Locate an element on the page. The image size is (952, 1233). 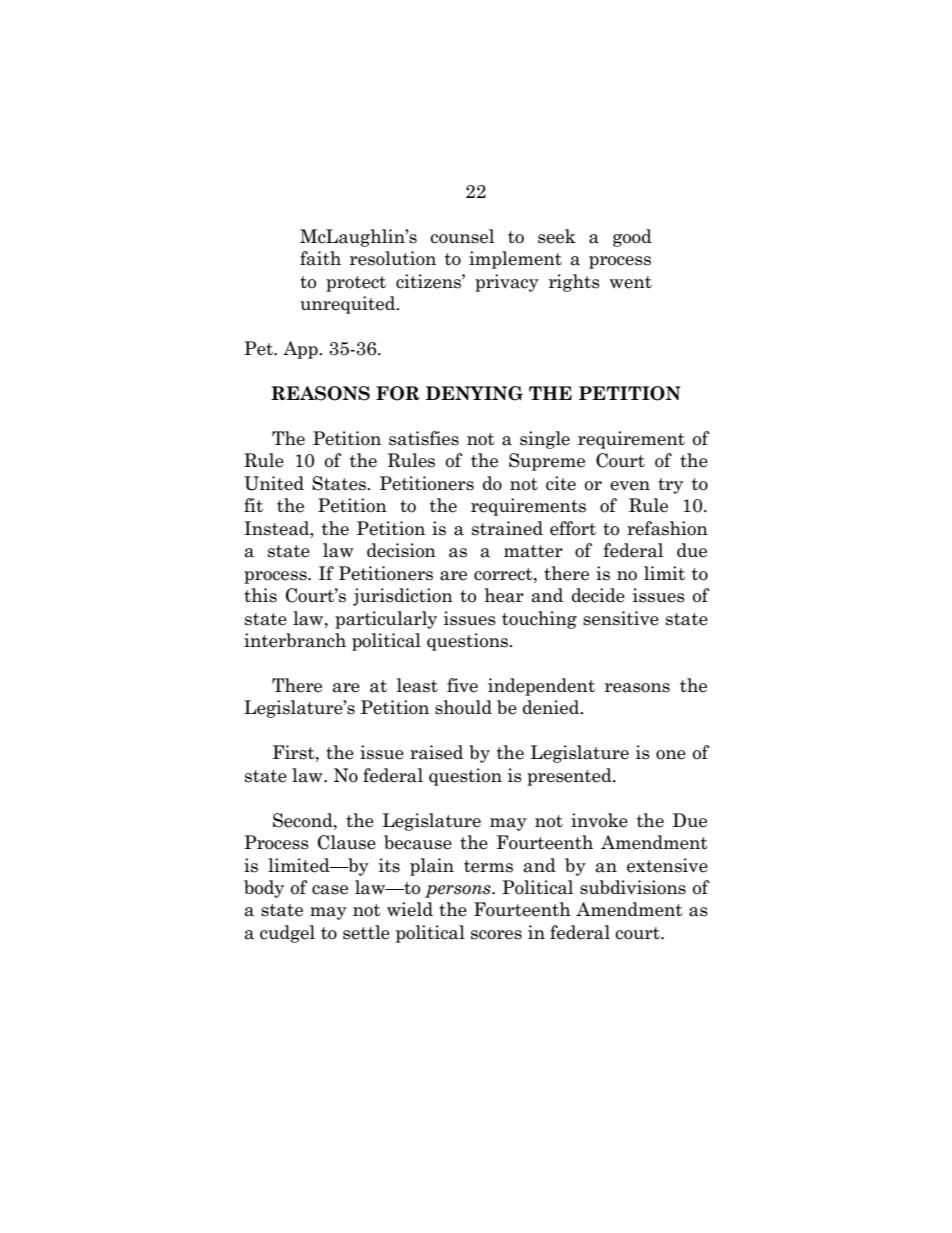
subdivisions is located at coordinates (633, 887).
